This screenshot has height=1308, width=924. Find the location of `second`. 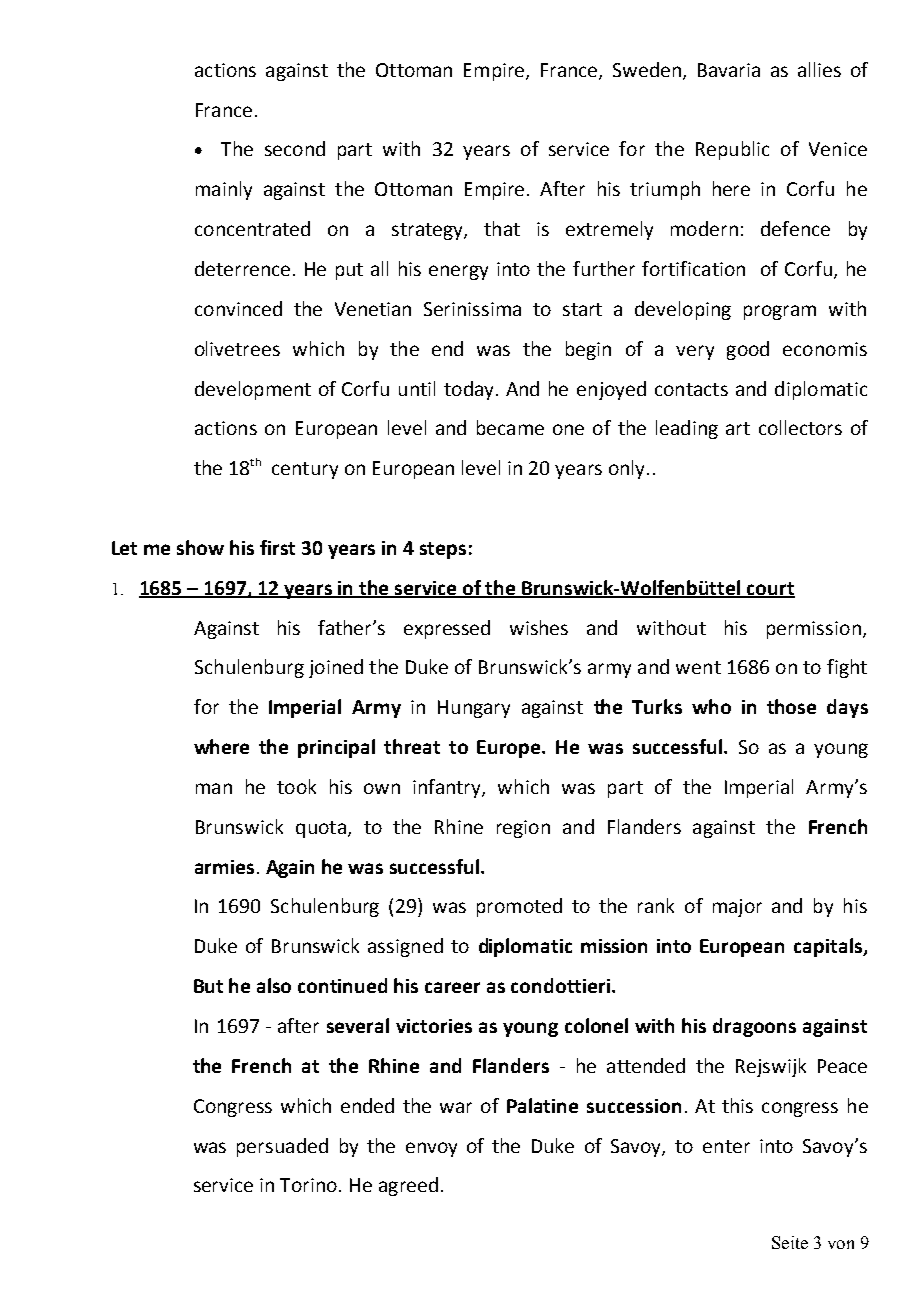

second is located at coordinates (295, 148).
